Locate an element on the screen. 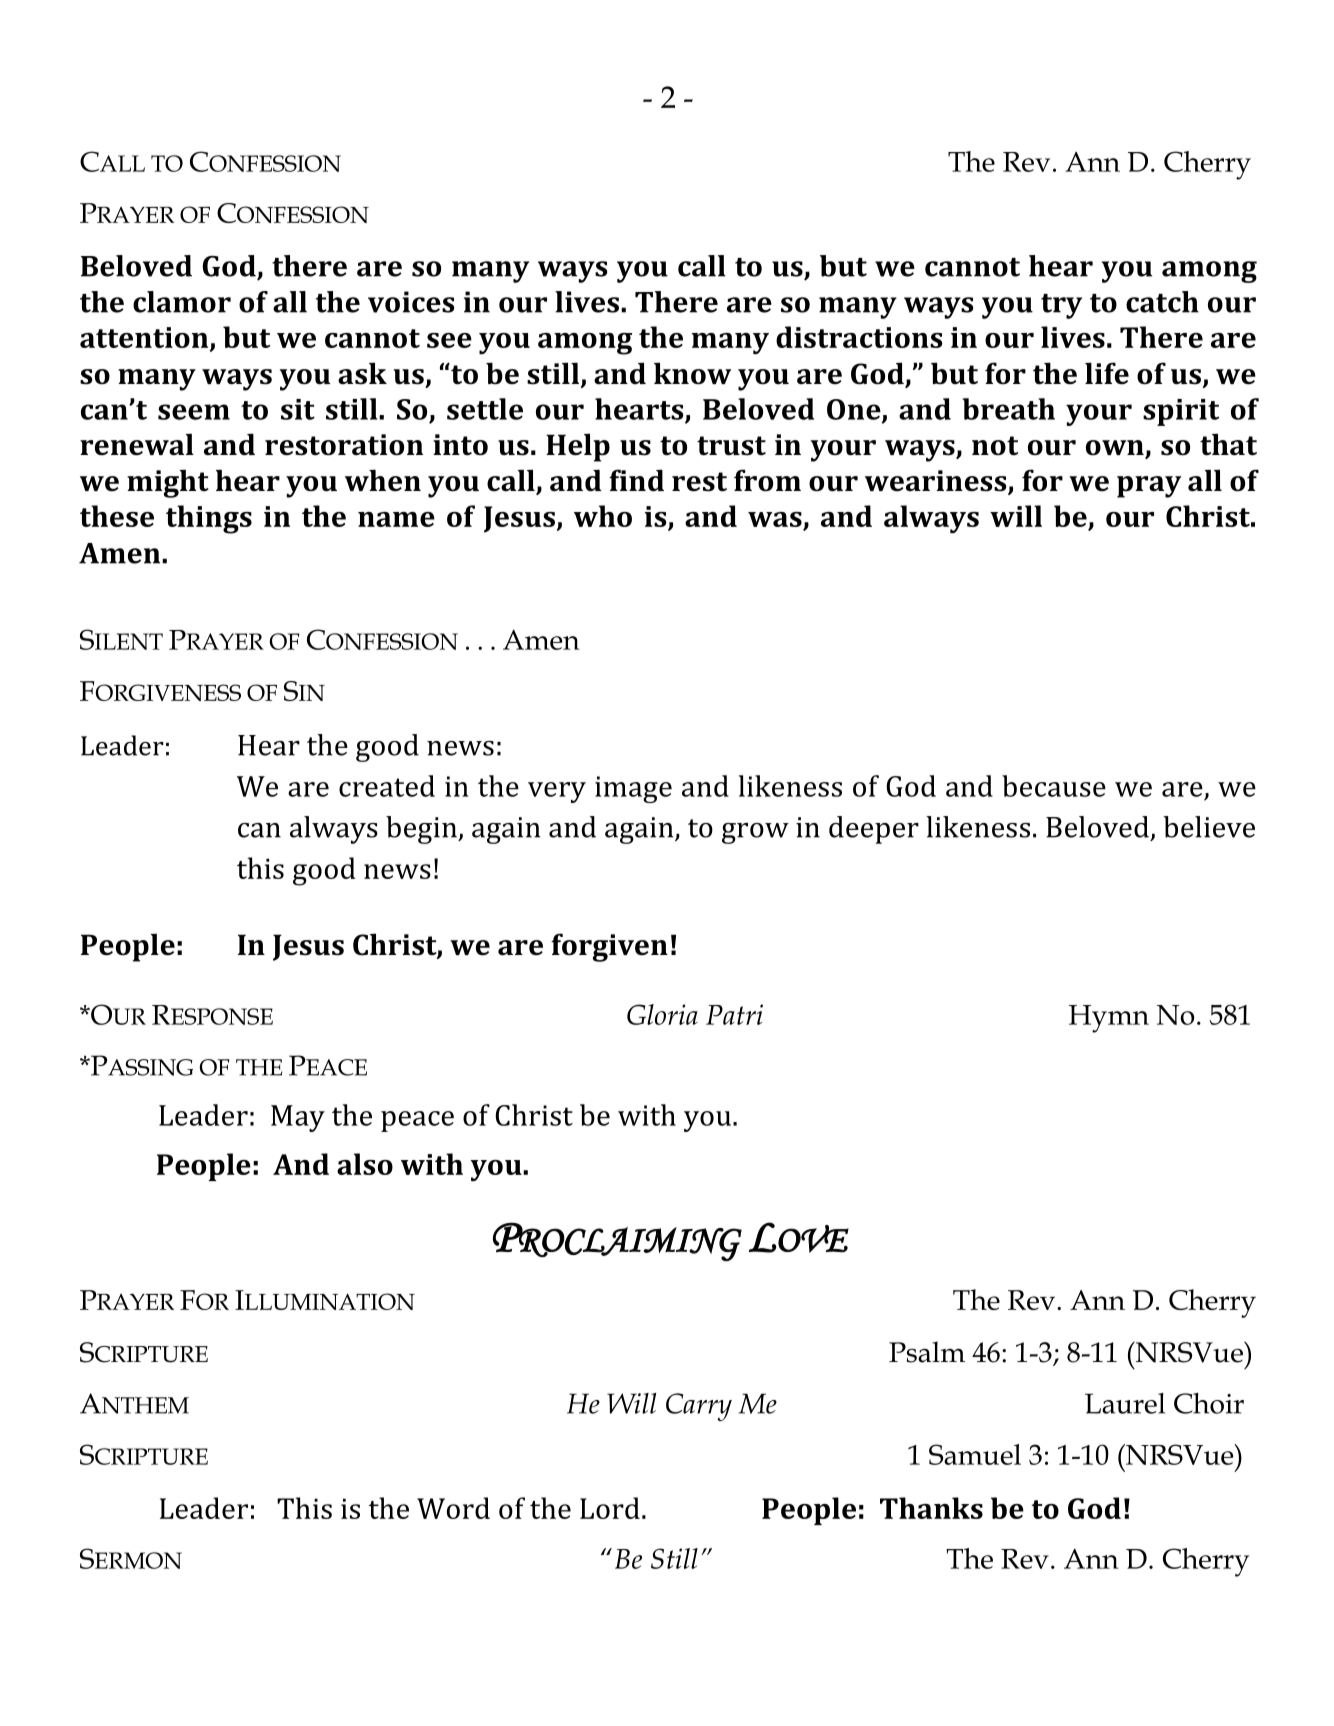 The height and width of the screenshot is (1726, 1334). Samuel is located at coordinates (975, 1454).
